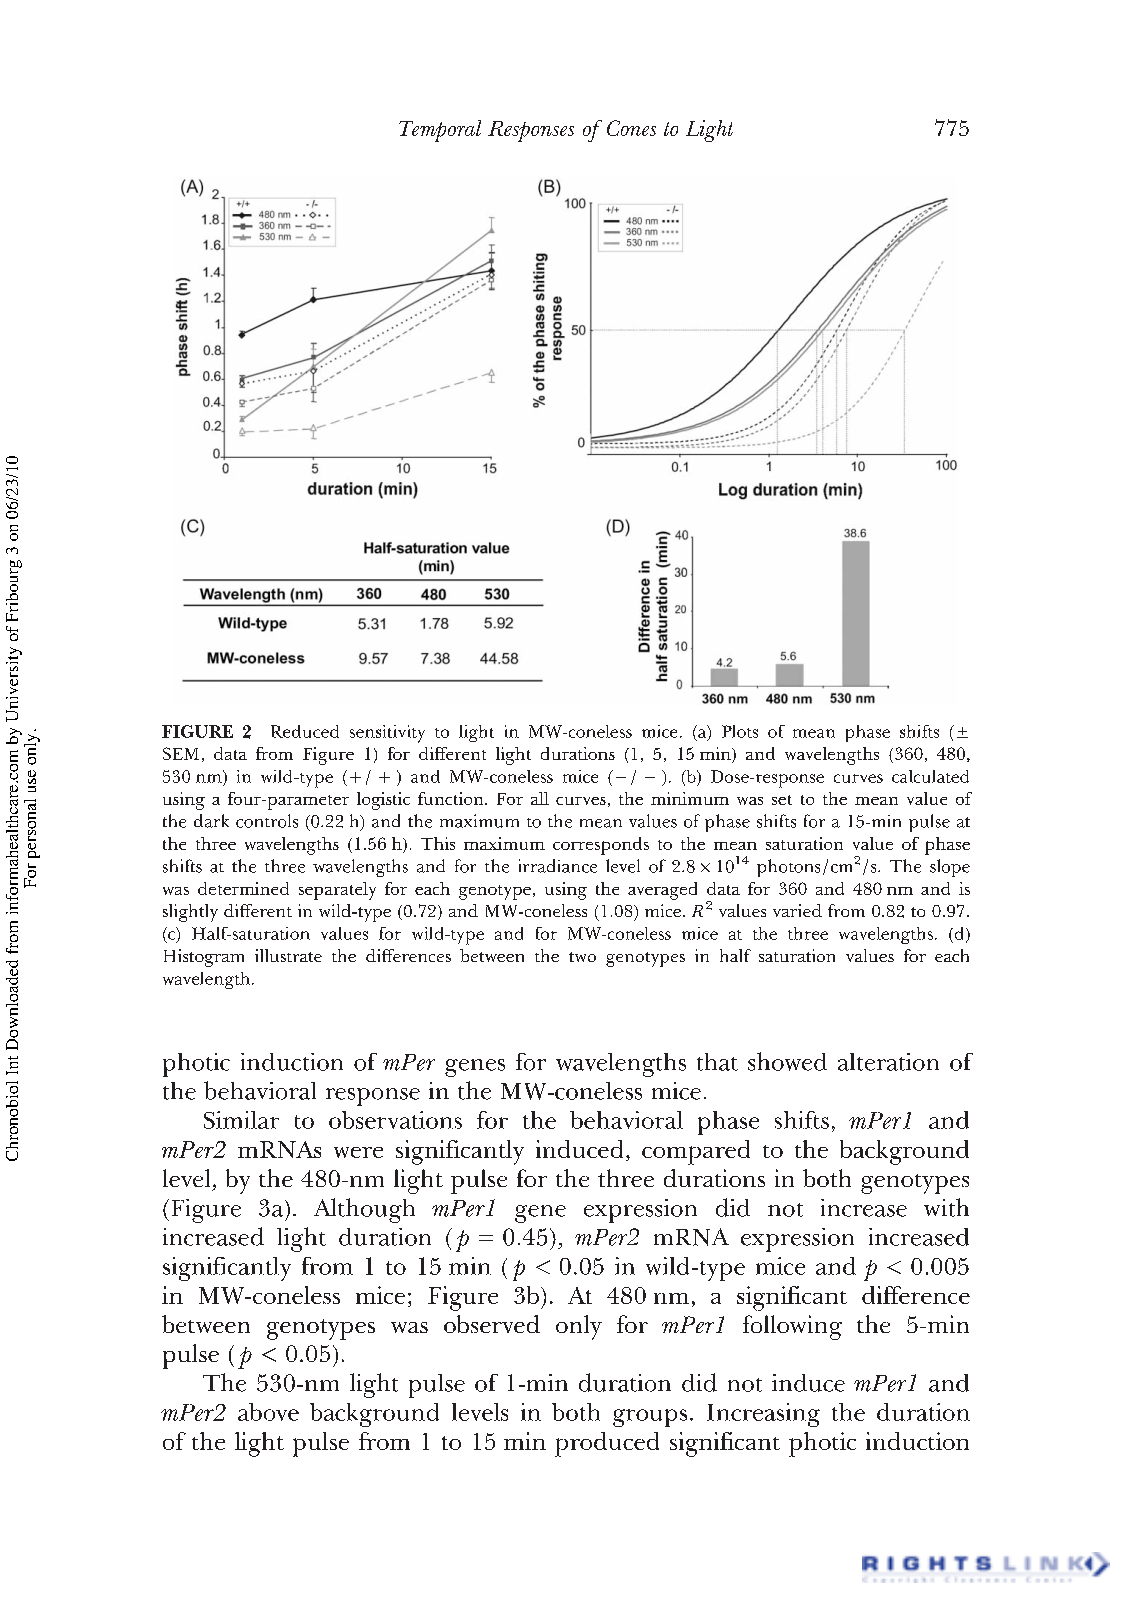  I want to click on Cones, so click(631, 128).
